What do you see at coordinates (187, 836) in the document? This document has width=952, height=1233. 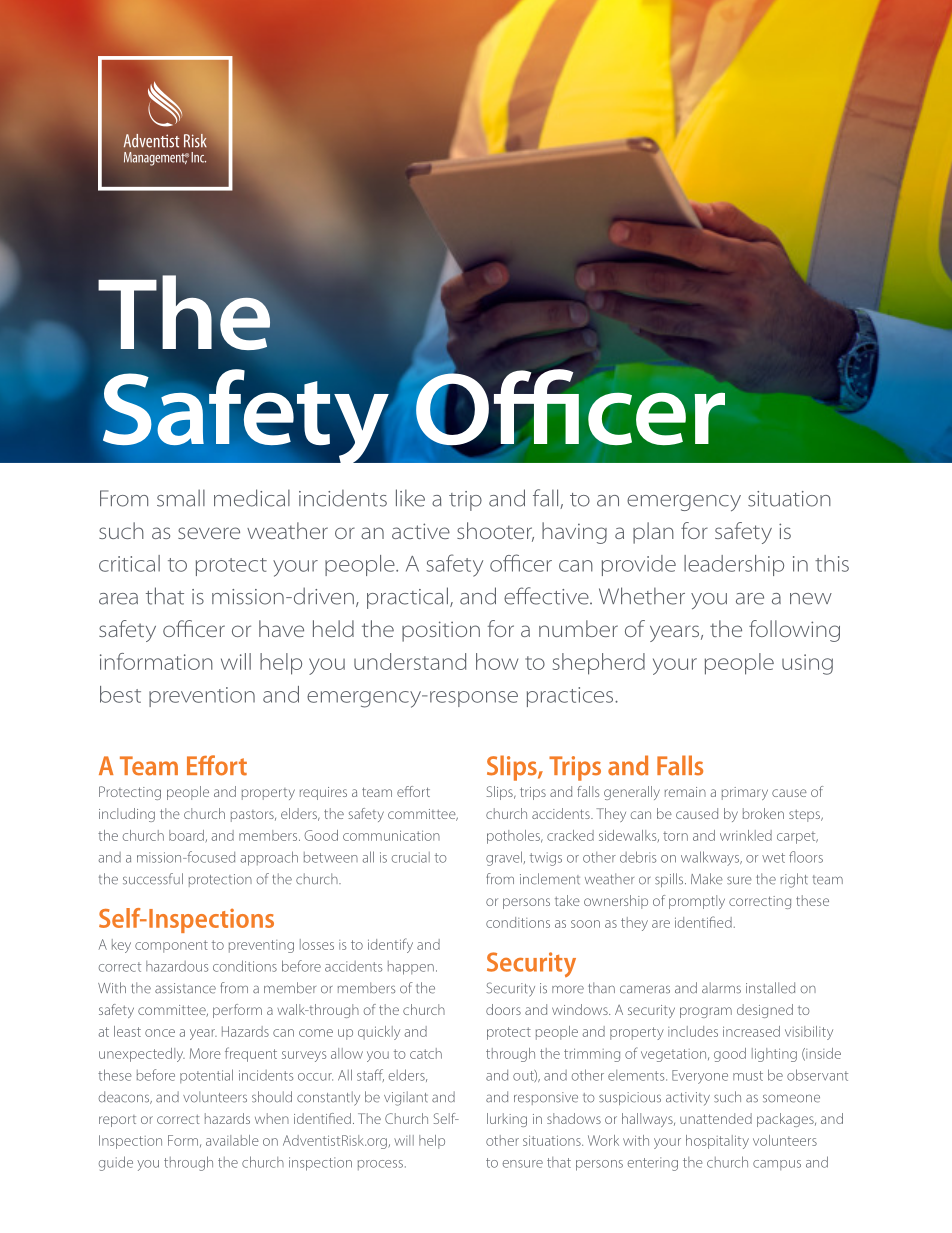 I see `board` at bounding box center [187, 836].
